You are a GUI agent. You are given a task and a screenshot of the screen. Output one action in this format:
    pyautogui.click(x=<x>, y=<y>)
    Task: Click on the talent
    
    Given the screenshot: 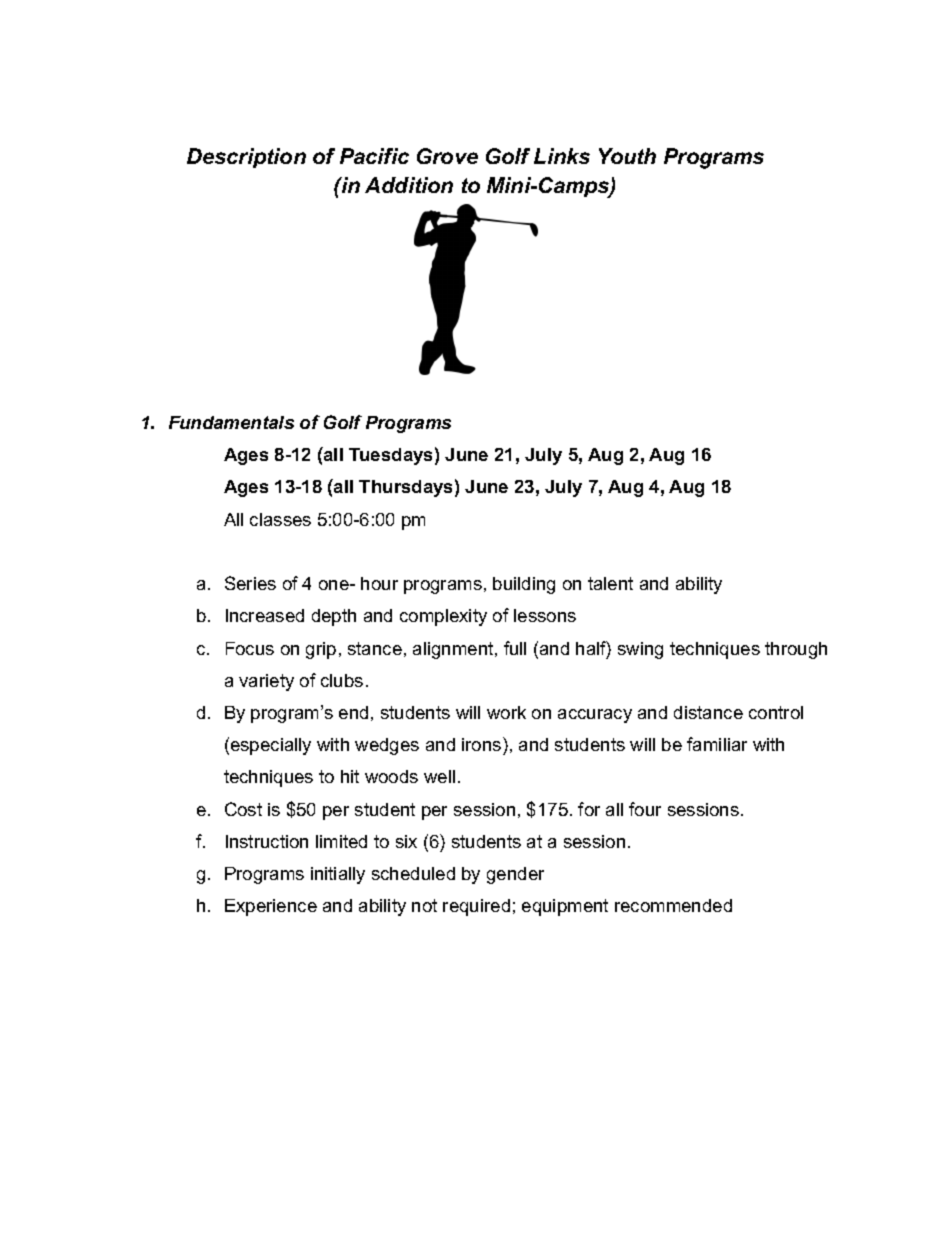 What is the action you would take?
    pyautogui.click(x=610, y=583)
